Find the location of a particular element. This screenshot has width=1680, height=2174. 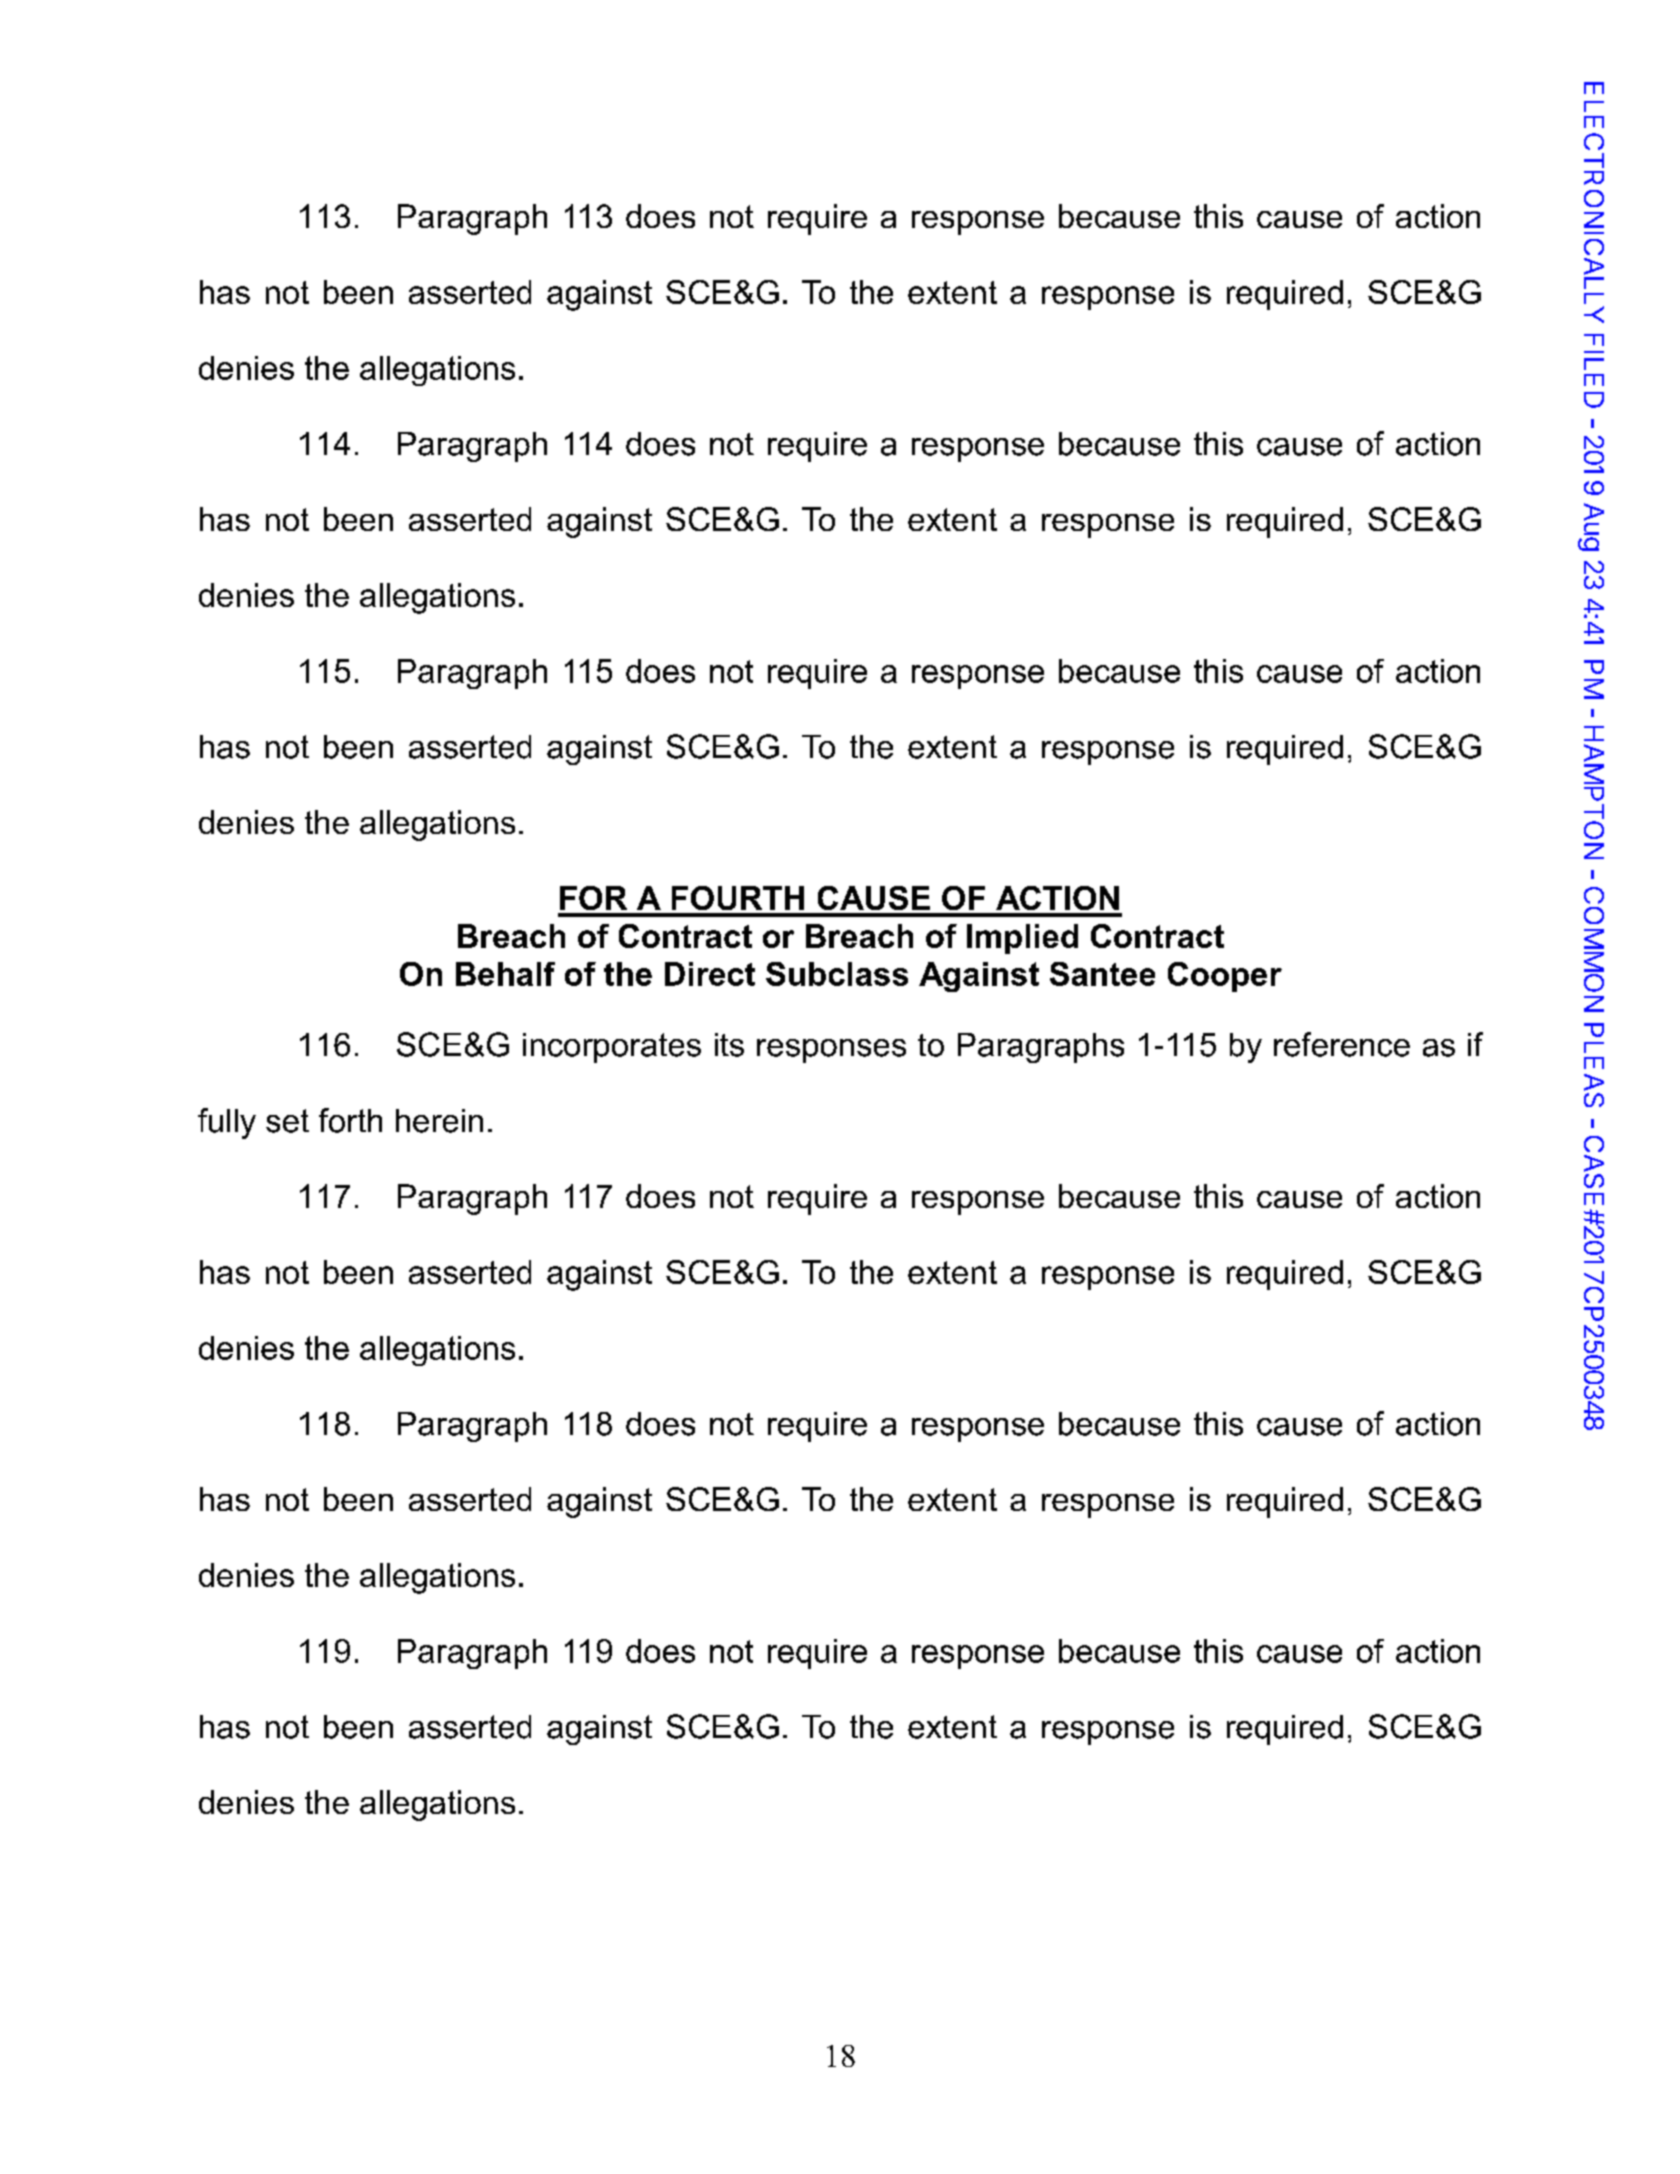

Direct is located at coordinates (710, 974).
